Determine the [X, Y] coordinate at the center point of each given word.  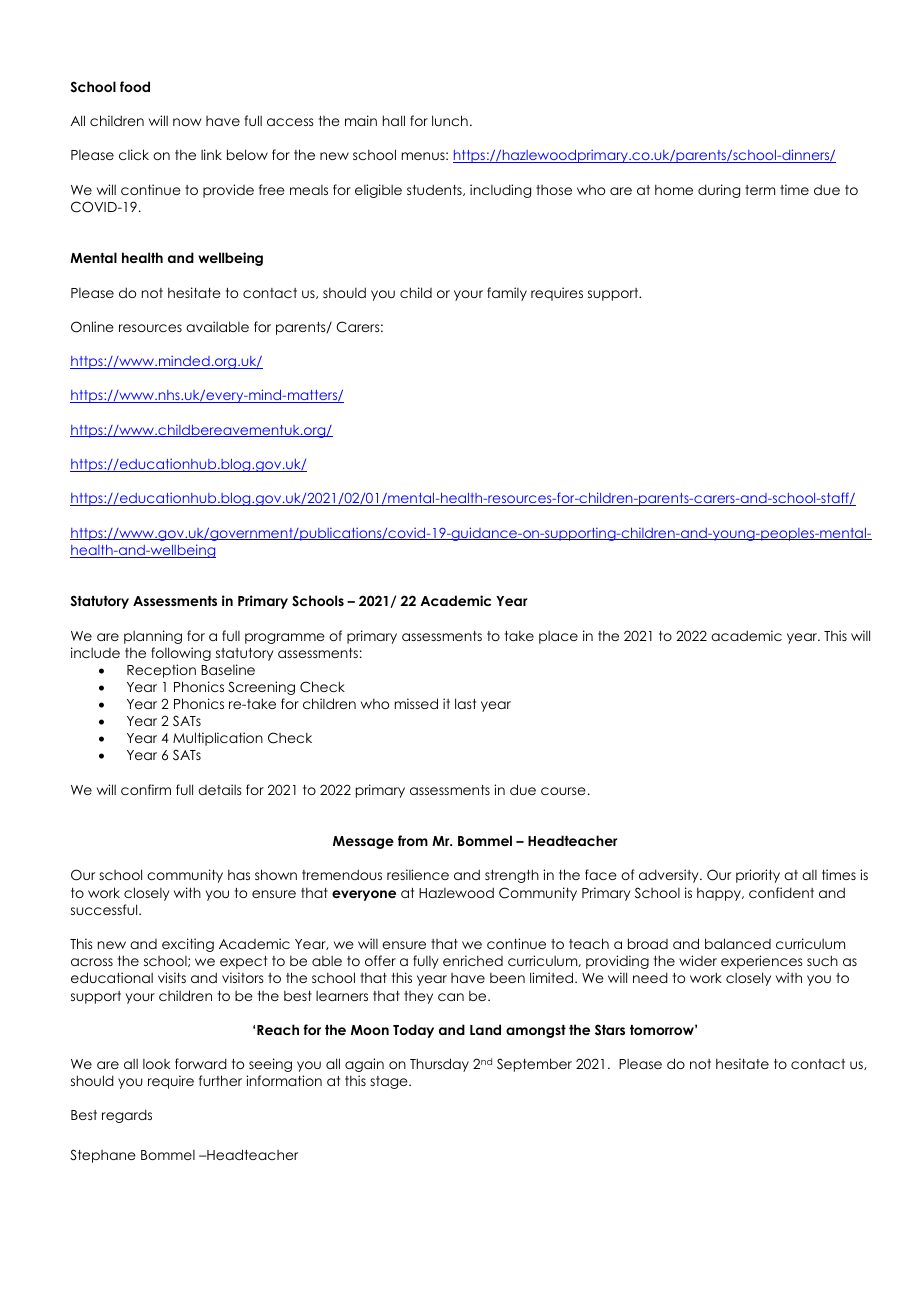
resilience [418, 874]
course [563, 791]
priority [758, 876]
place [558, 637]
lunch [450, 120]
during [719, 191]
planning [153, 637]
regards [127, 1116]
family [507, 294]
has [239, 874]
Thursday [439, 1065]
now [187, 122]
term [760, 190]
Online [92, 327]
